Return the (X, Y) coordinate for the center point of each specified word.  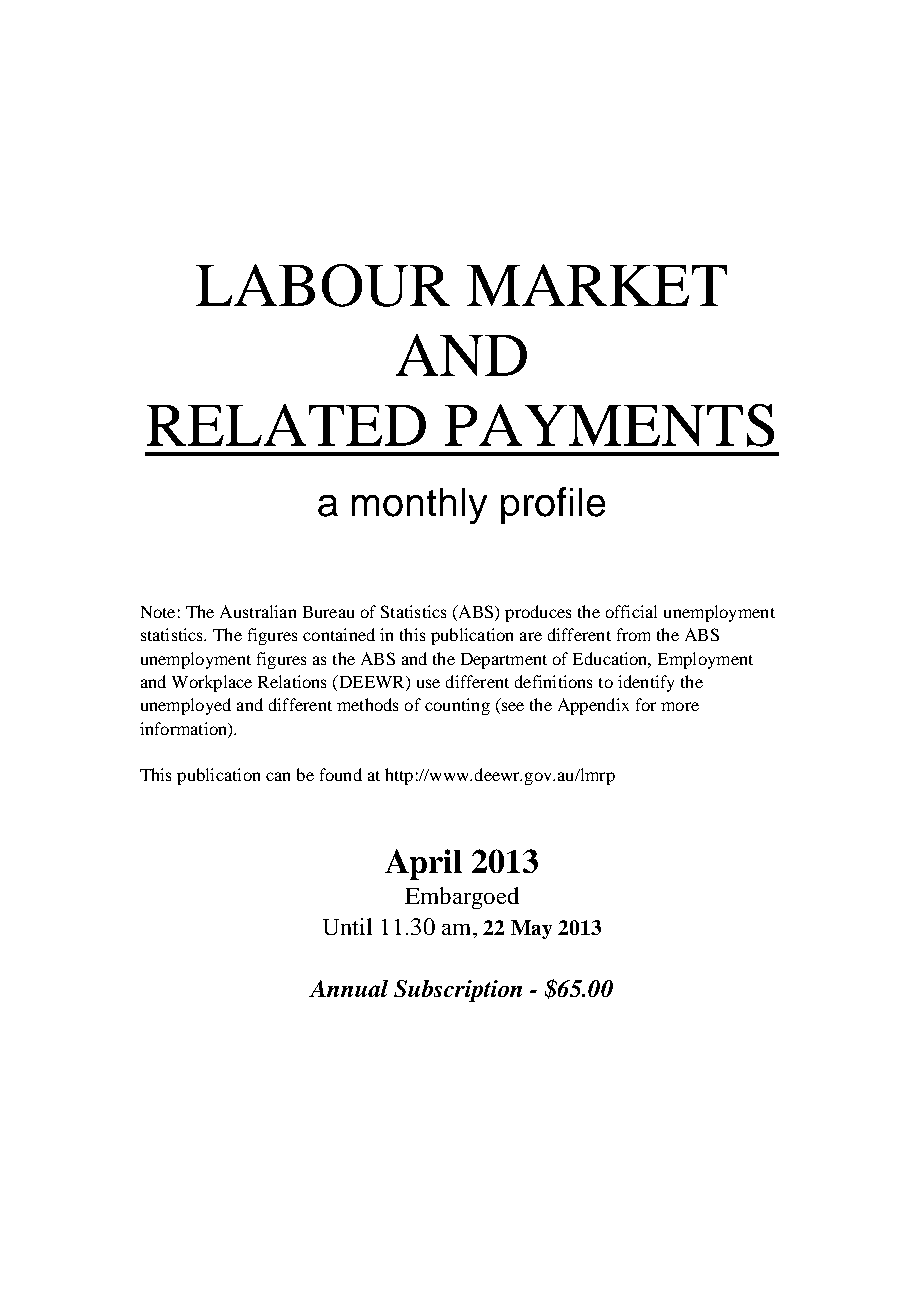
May (531, 929)
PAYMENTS (609, 425)
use (428, 683)
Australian (258, 611)
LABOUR (323, 285)
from (633, 634)
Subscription (458, 991)
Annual (348, 988)
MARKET (597, 285)
